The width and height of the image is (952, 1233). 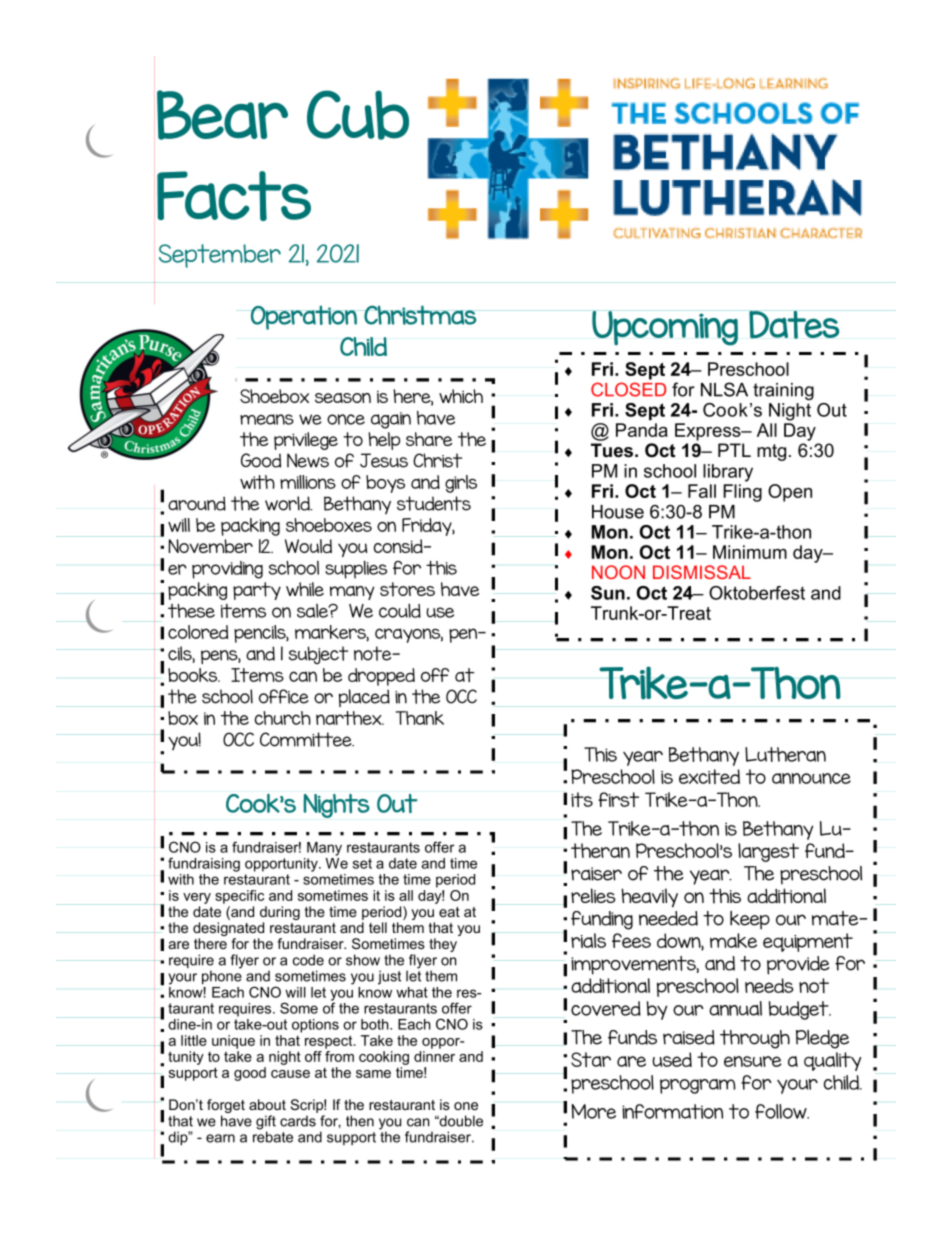 What do you see at coordinates (461, 396) in the image?
I see `which` at bounding box center [461, 396].
